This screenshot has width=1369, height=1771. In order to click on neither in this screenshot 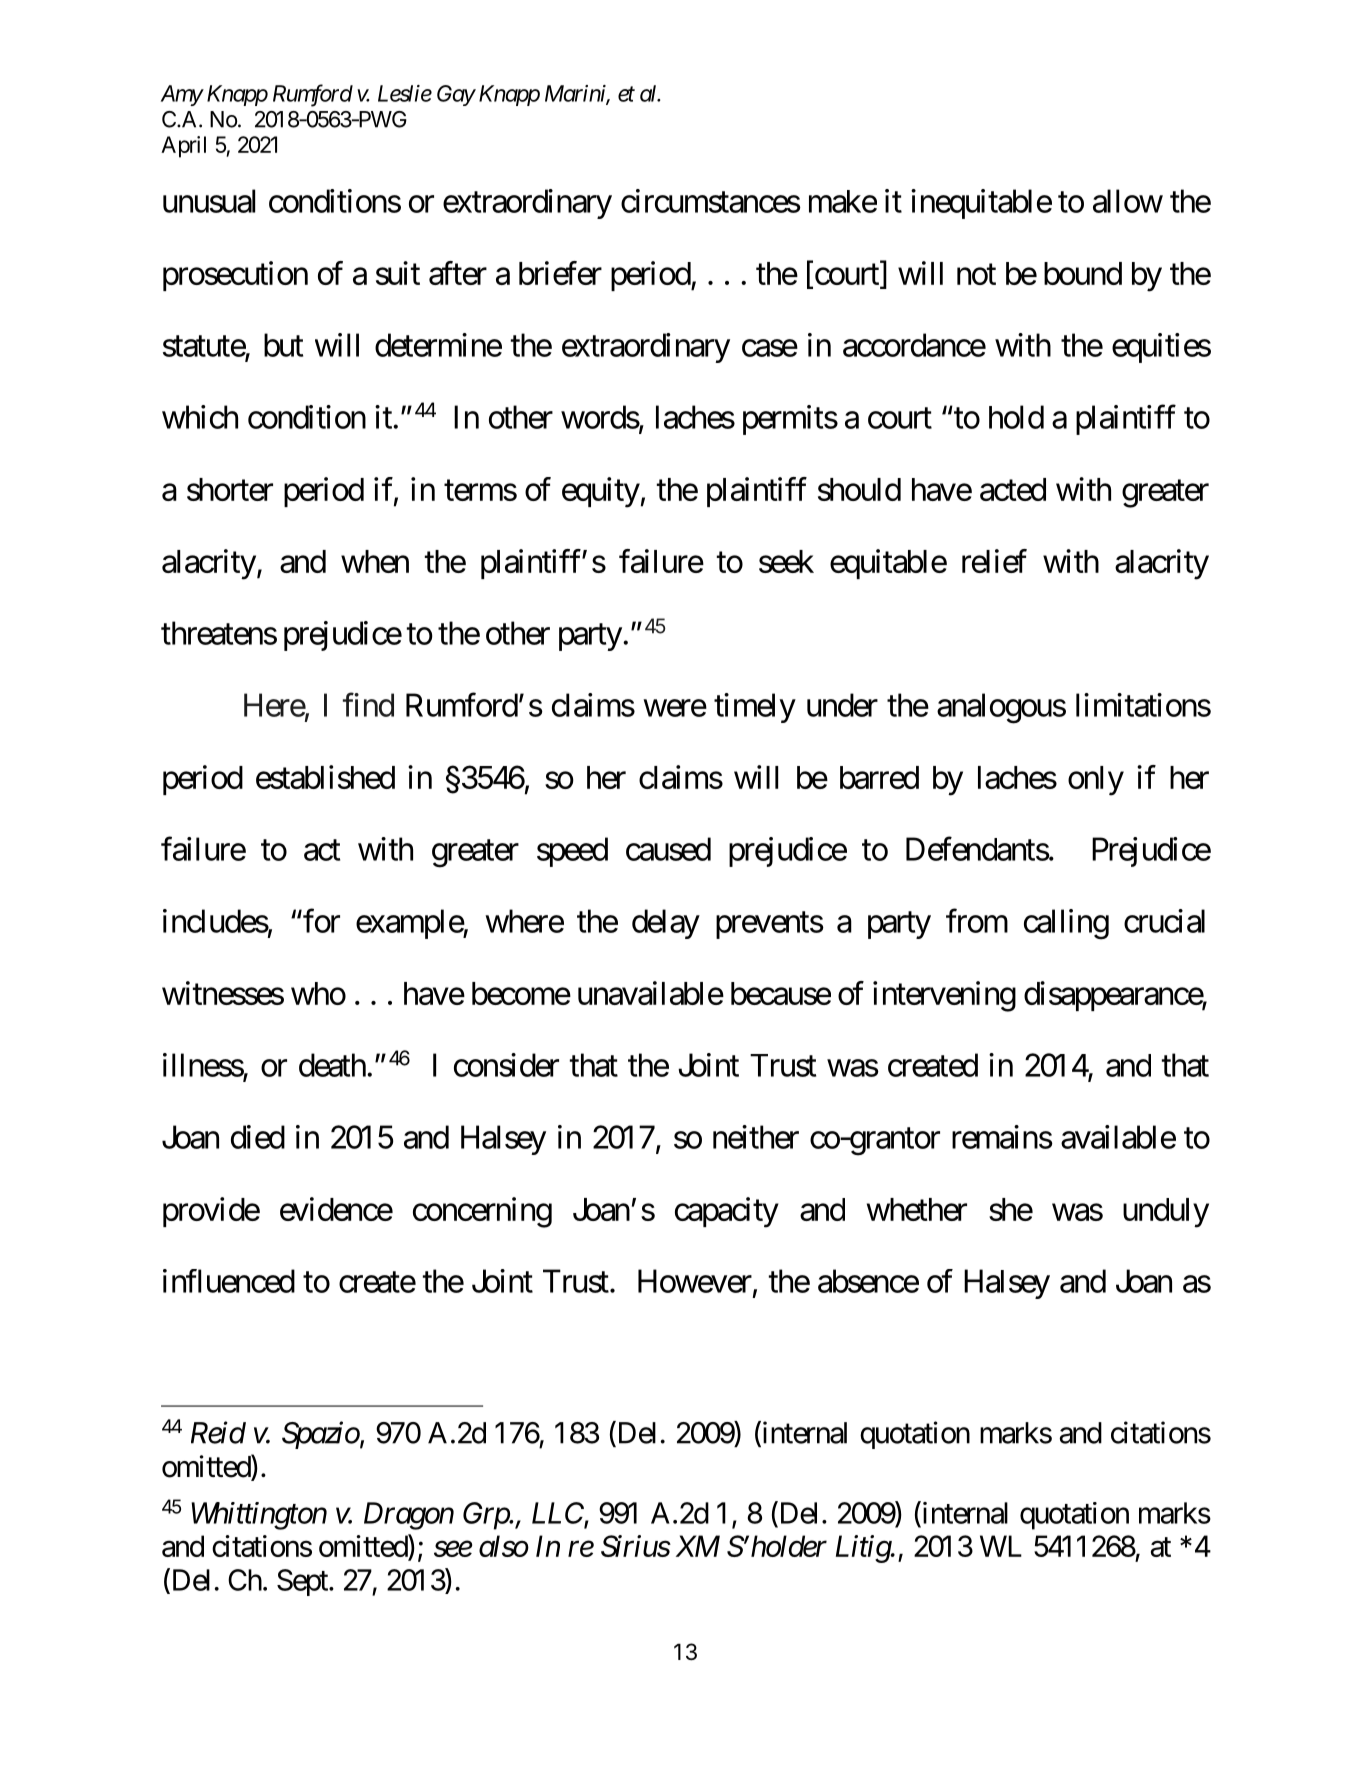, I will do `click(756, 1137)`.
